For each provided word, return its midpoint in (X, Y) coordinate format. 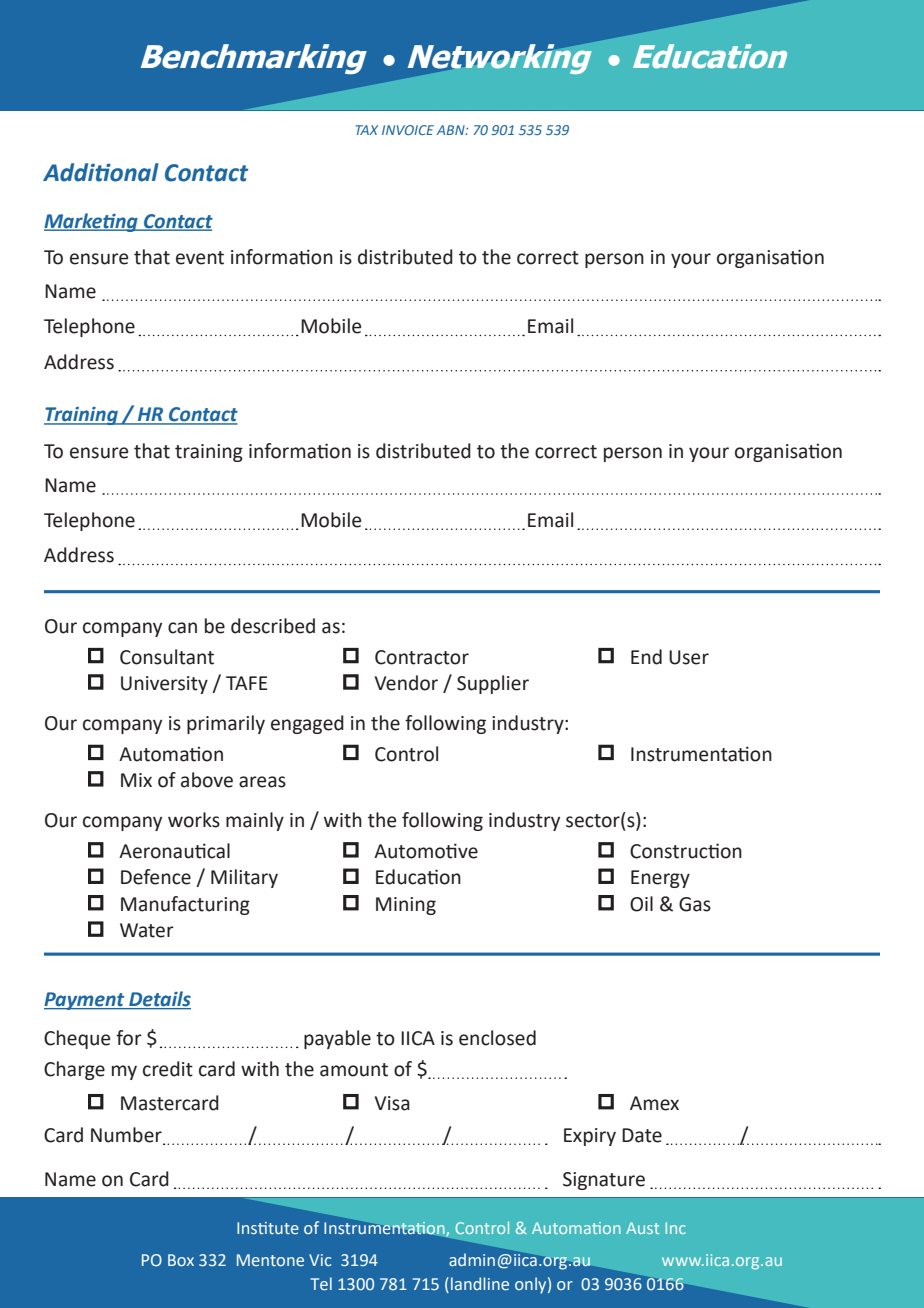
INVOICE (408, 130)
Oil (641, 904)
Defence (156, 877)
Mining (406, 906)
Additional (101, 172)
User (689, 657)
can (182, 628)
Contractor (422, 657)
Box (181, 1260)
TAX (367, 130)
